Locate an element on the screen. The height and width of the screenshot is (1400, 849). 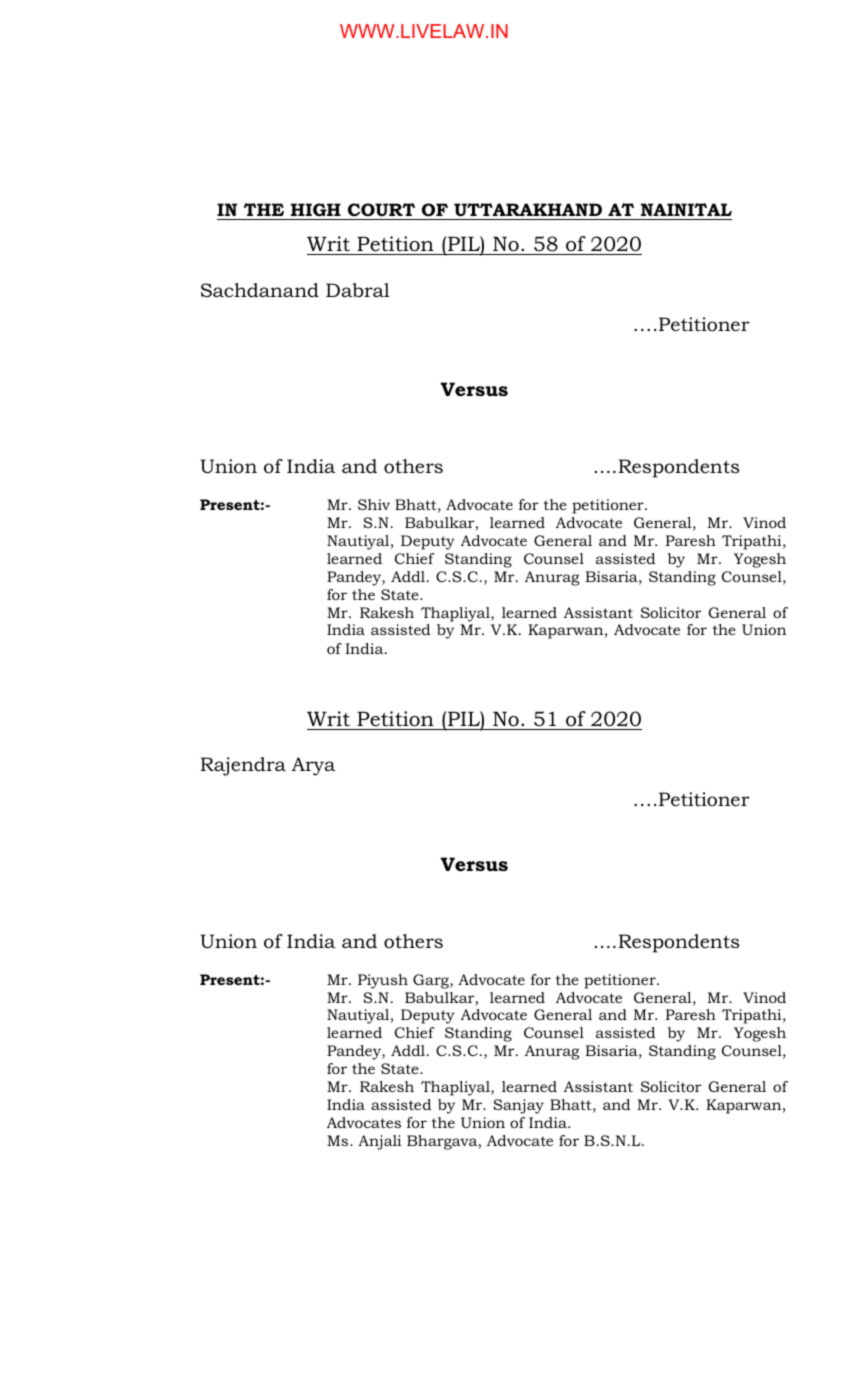
HIGH is located at coordinates (316, 211).
